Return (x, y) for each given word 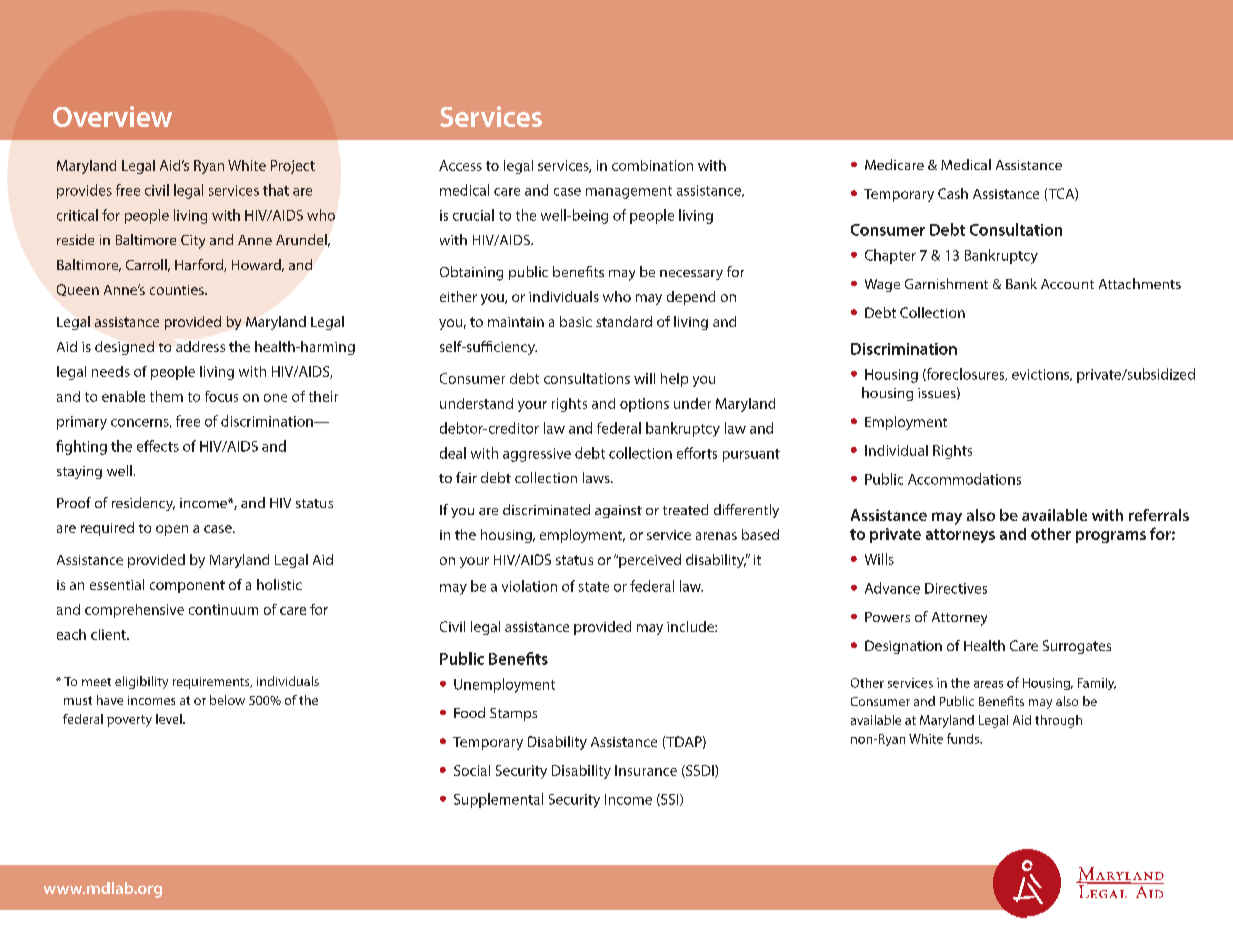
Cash (953, 193)
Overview (112, 116)
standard (624, 321)
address (200, 346)
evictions (1042, 375)
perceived (649, 561)
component (187, 586)
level (170, 719)
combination (652, 165)
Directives (956, 588)
